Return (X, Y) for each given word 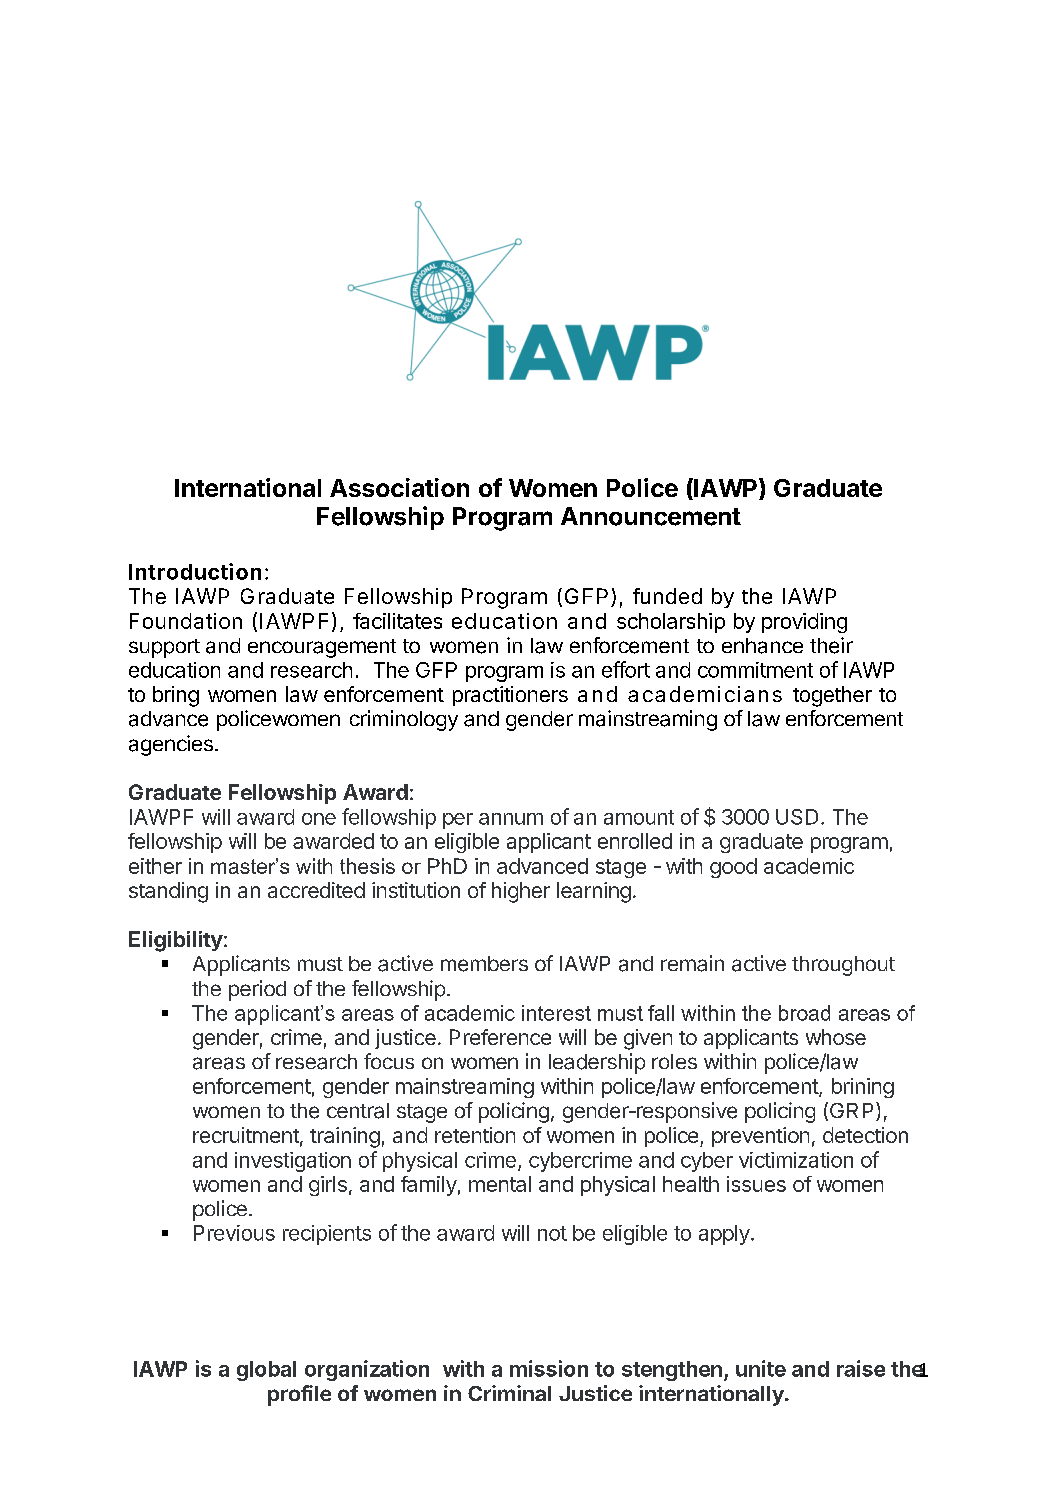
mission (549, 1368)
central (358, 1111)
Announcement (651, 516)
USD (797, 817)
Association (399, 487)
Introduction (195, 571)
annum (511, 819)
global (266, 1371)
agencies (171, 745)
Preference (500, 1037)
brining (863, 1088)
